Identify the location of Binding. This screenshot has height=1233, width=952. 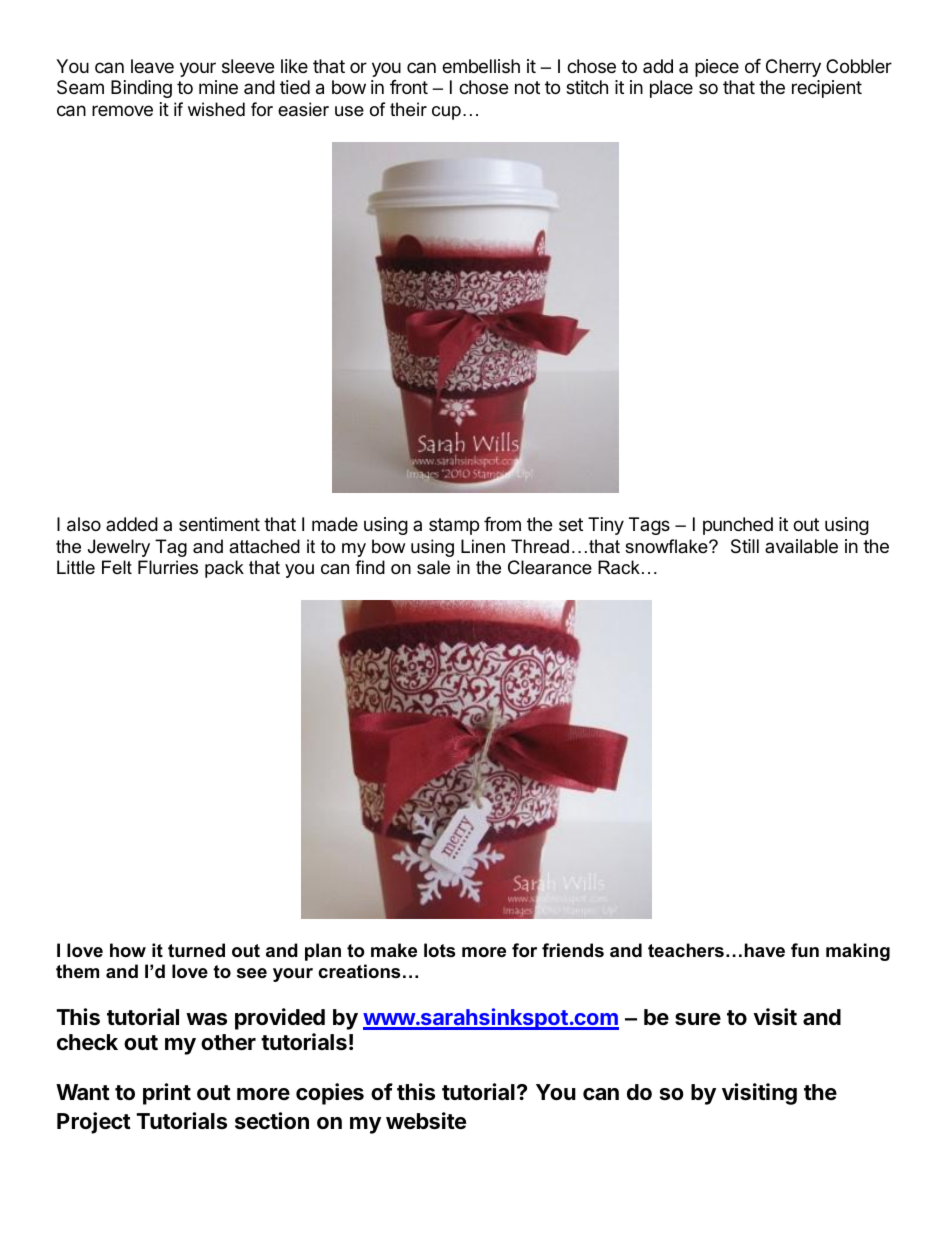
(141, 89).
